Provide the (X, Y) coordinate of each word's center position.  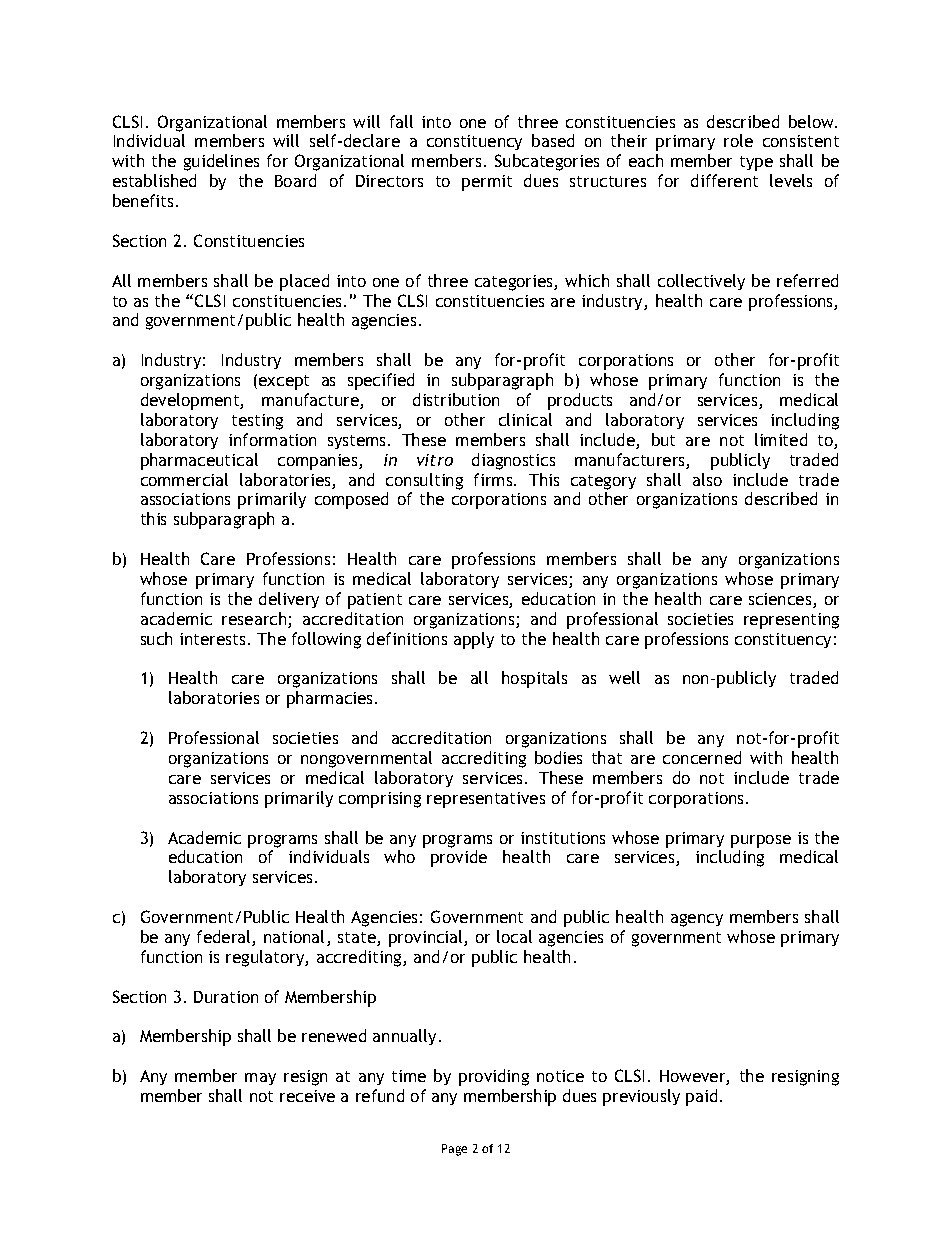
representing (791, 621)
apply (474, 640)
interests (212, 639)
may (260, 1079)
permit (487, 183)
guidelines (221, 162)
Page (454, 1150)
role (738, 140)
